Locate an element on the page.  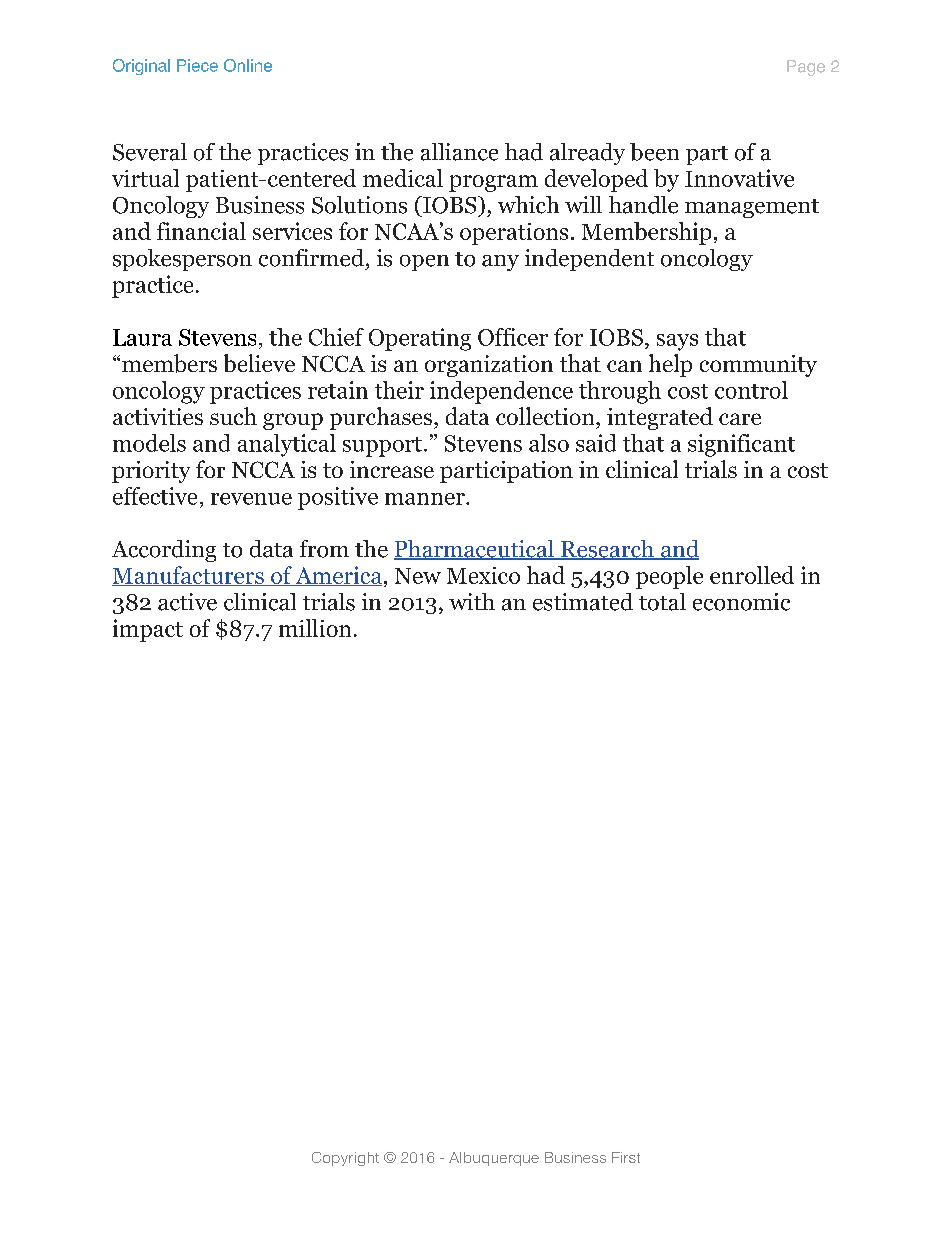
Albuquerque is located at coordinates (494, 1159).
